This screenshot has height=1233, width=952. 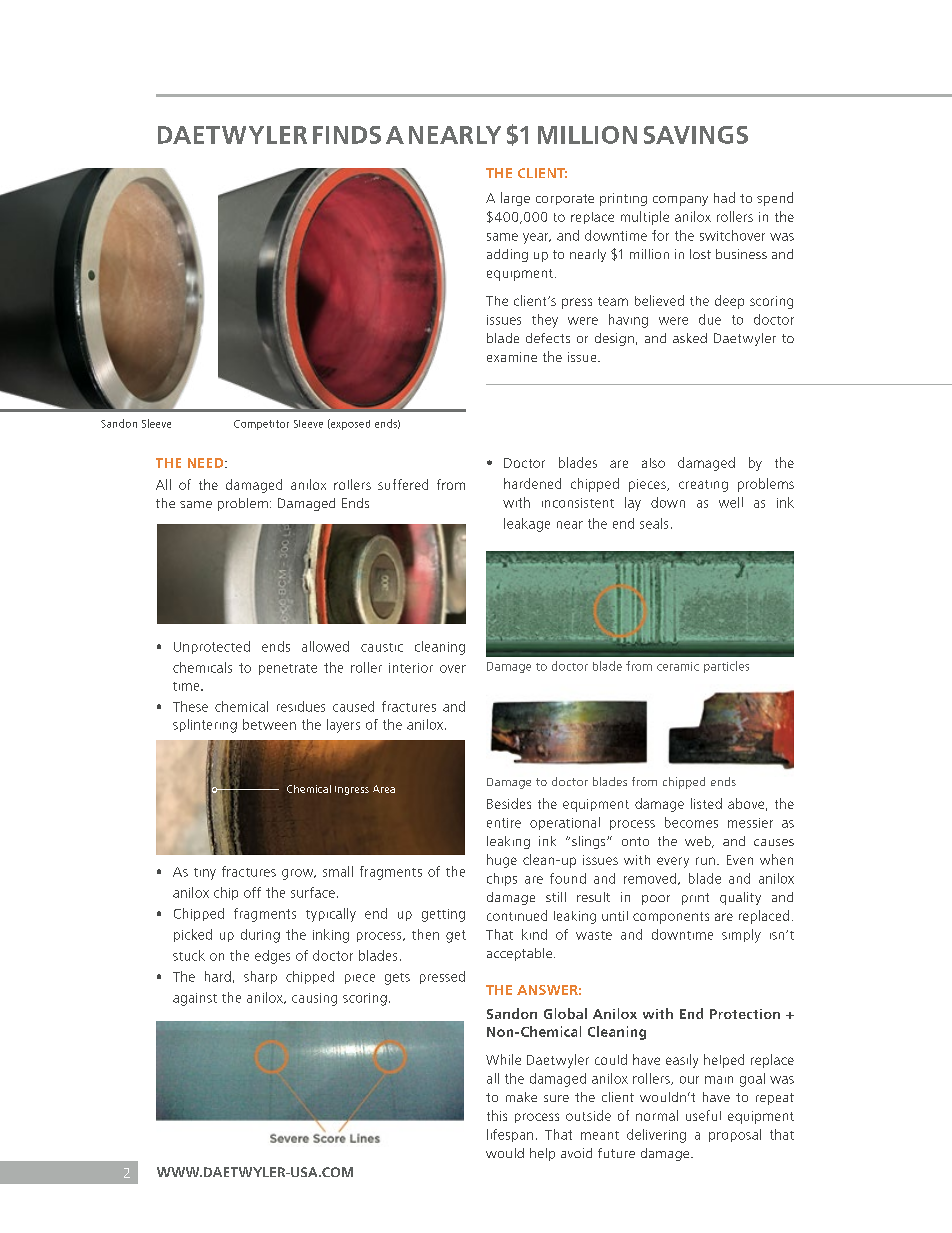 I want to click on SAVINGS, so click(x=696, y=135).
